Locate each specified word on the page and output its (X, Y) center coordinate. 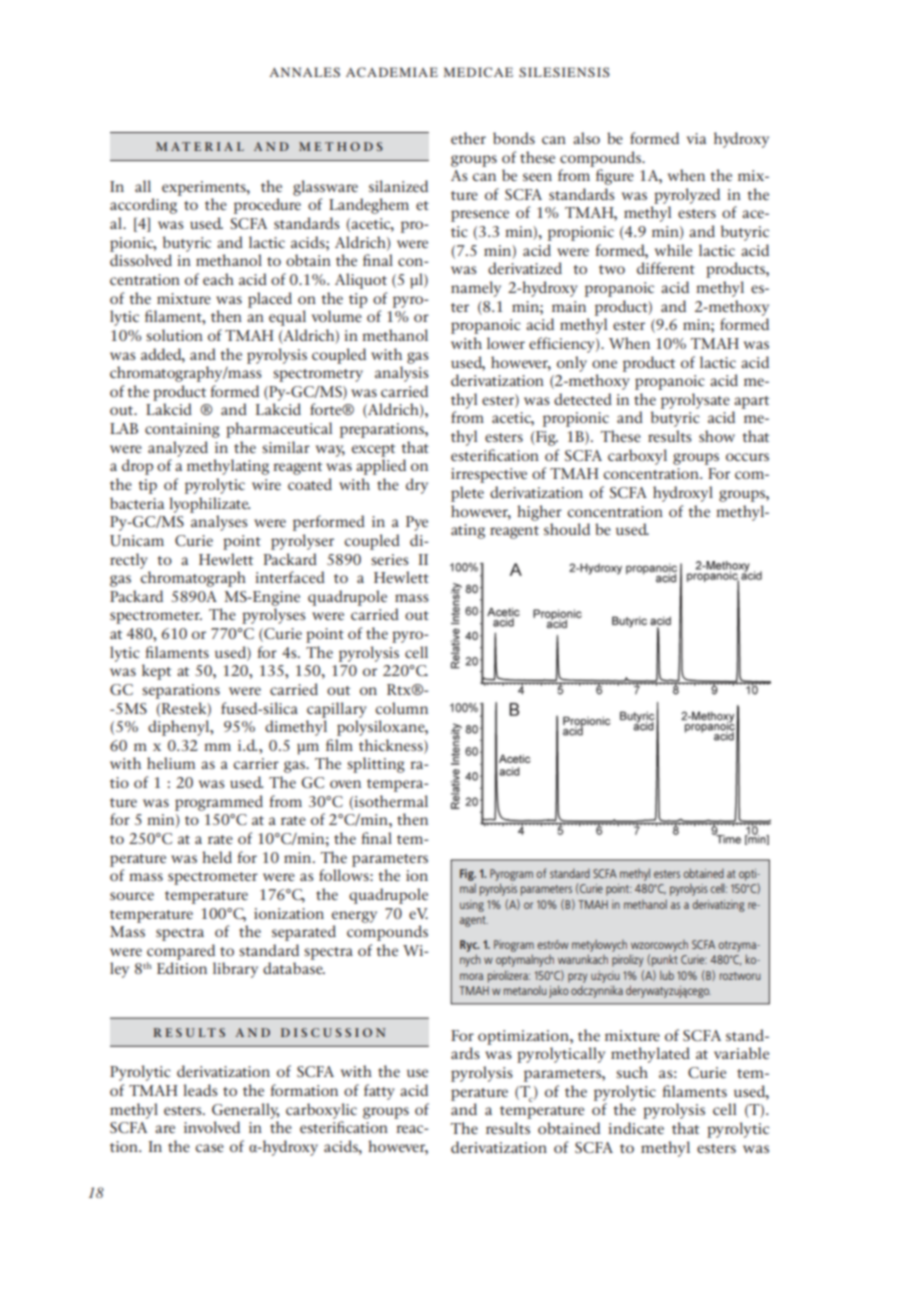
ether (468, 138)
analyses (219, 523)
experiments (205, 188)
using (472, 906)
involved (212, 1127)
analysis (401, 374)
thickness (392, 745)
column (401, 708)
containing (182, 430)
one (604, 364)
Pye (417, 523)
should (567, 529)
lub (667, 975)
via (696, 138)
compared (181, 952)
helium (171, 763)
